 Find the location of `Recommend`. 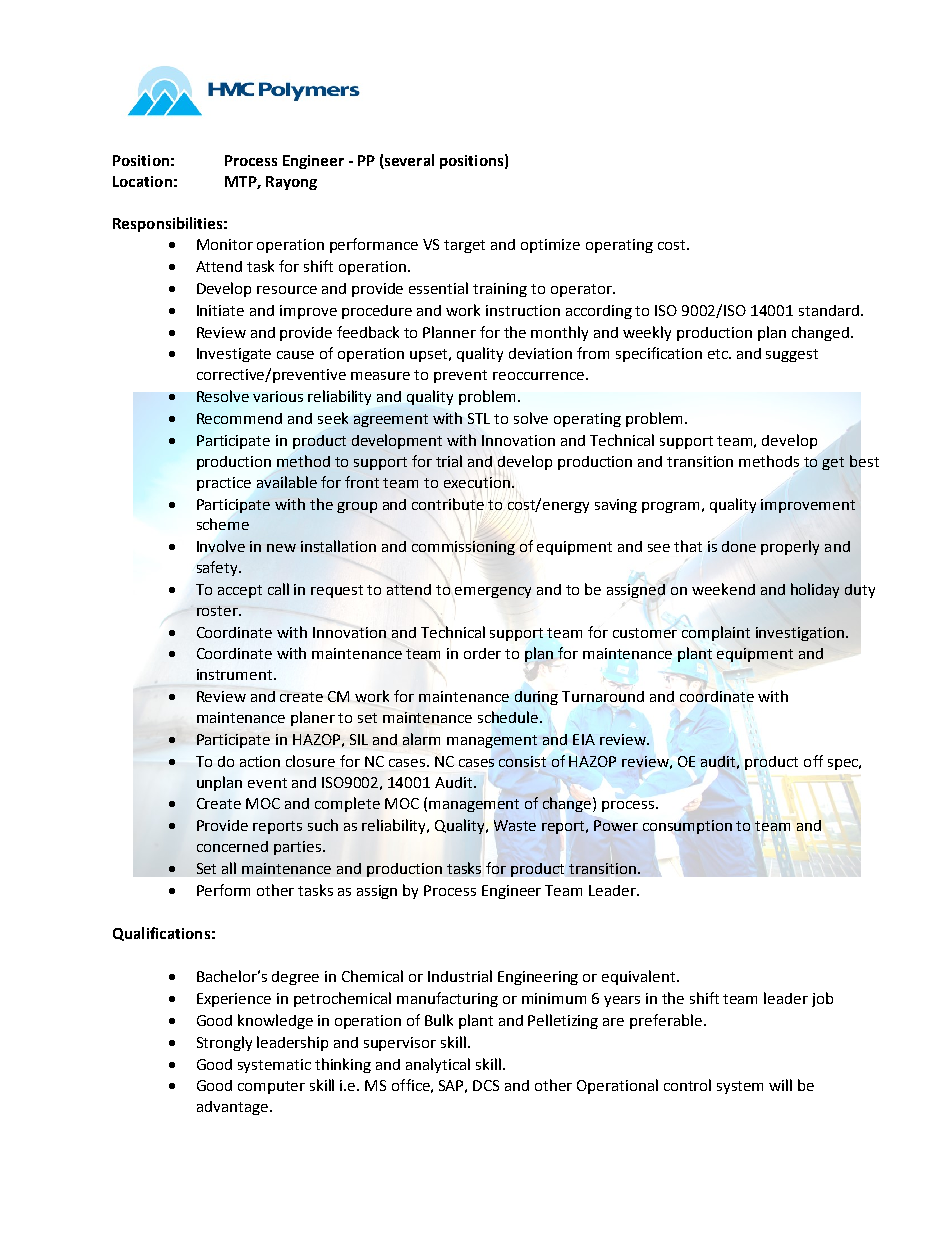

Recommend is located at coordinates (239, 418).
